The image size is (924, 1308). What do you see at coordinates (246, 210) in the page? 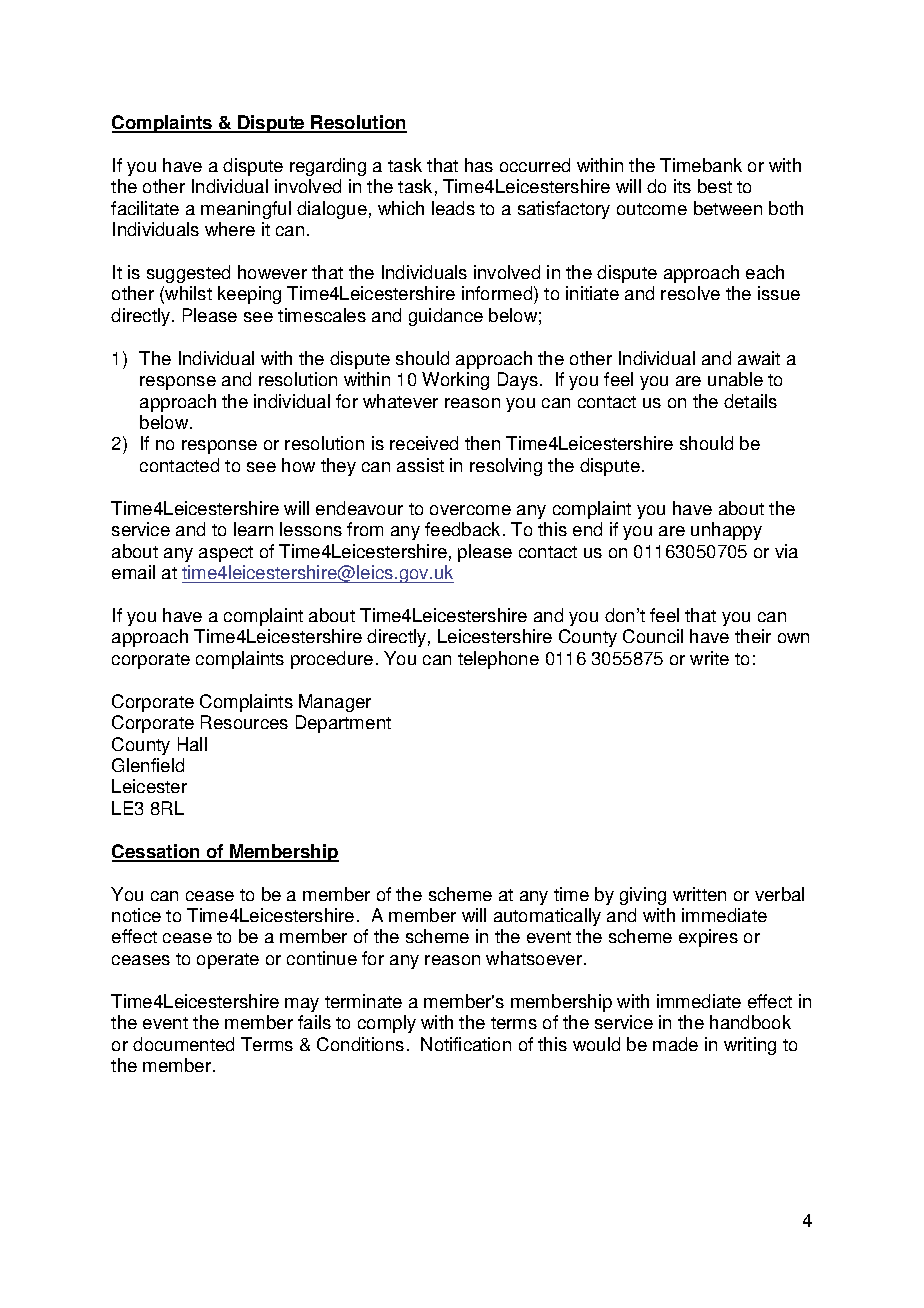
I see `meaningful` at bounding box center [246, 210].
